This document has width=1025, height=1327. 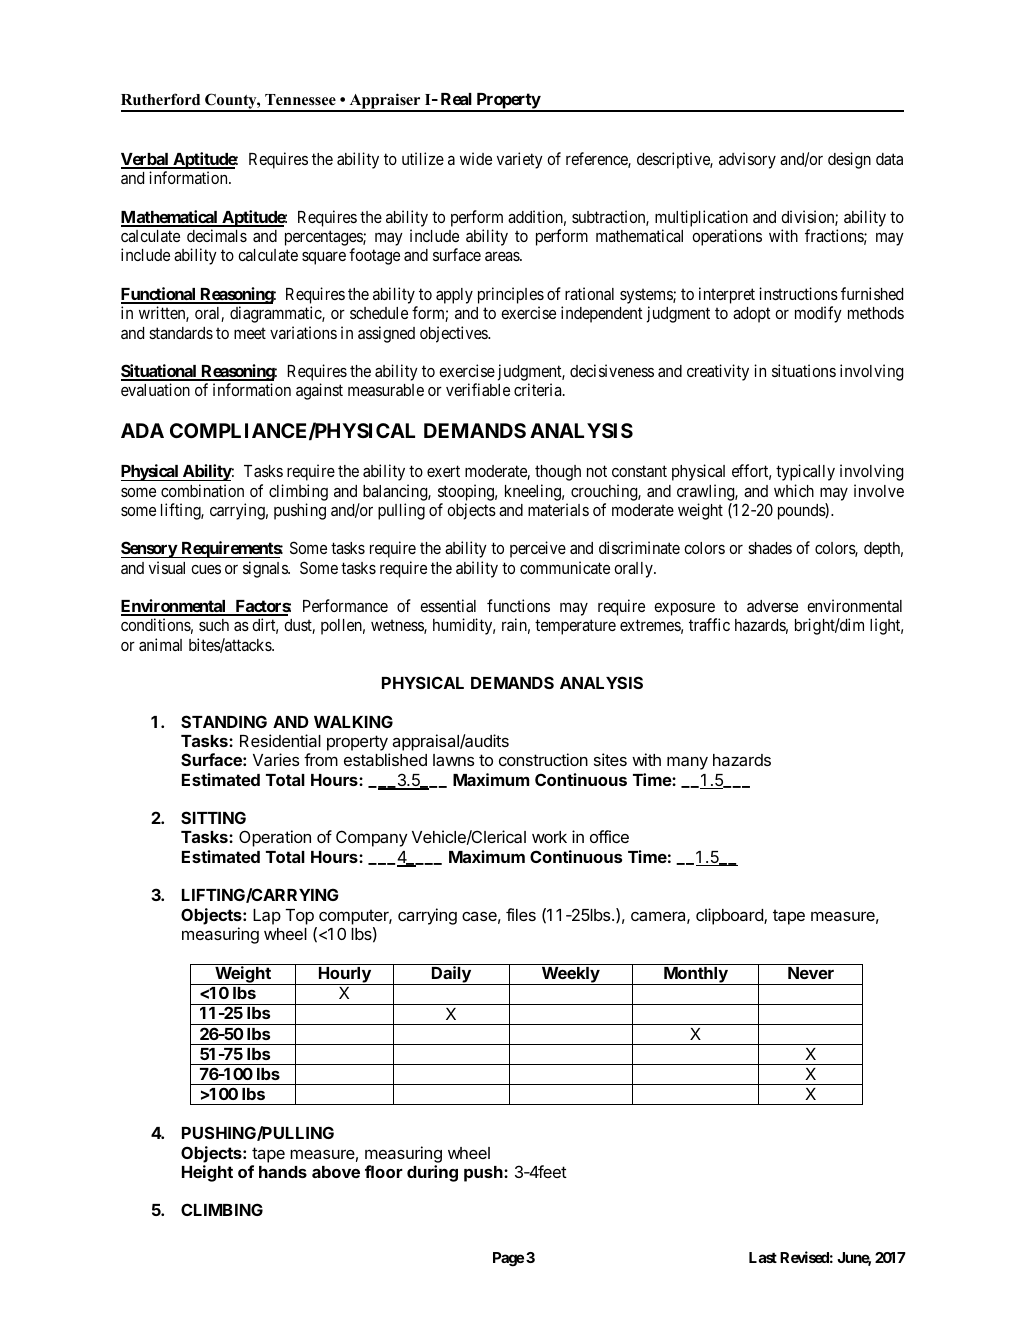 I want to click on Never, so click(x=811, y=973).
